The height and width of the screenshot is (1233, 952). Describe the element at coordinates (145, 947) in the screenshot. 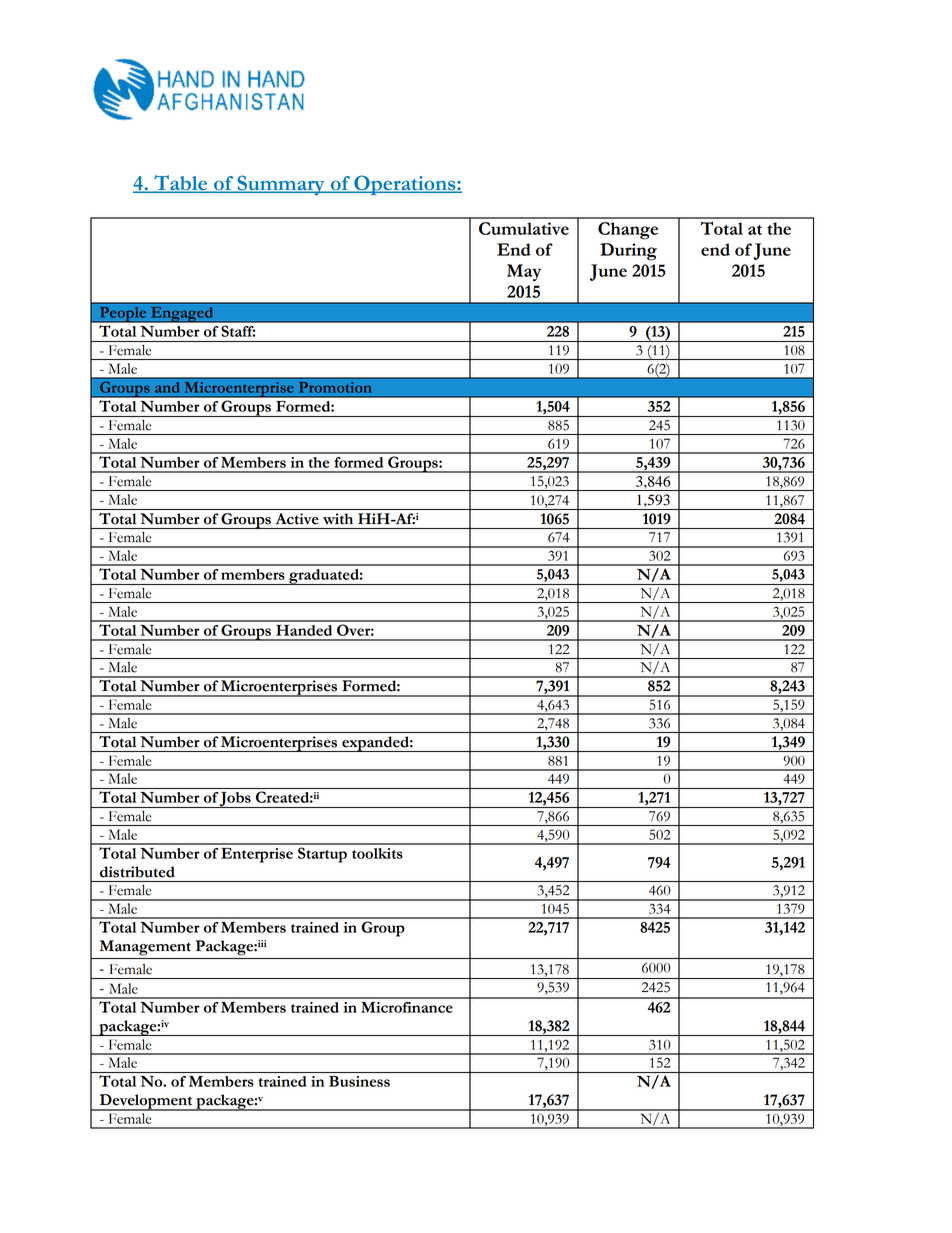

I see `Management` at that location.
